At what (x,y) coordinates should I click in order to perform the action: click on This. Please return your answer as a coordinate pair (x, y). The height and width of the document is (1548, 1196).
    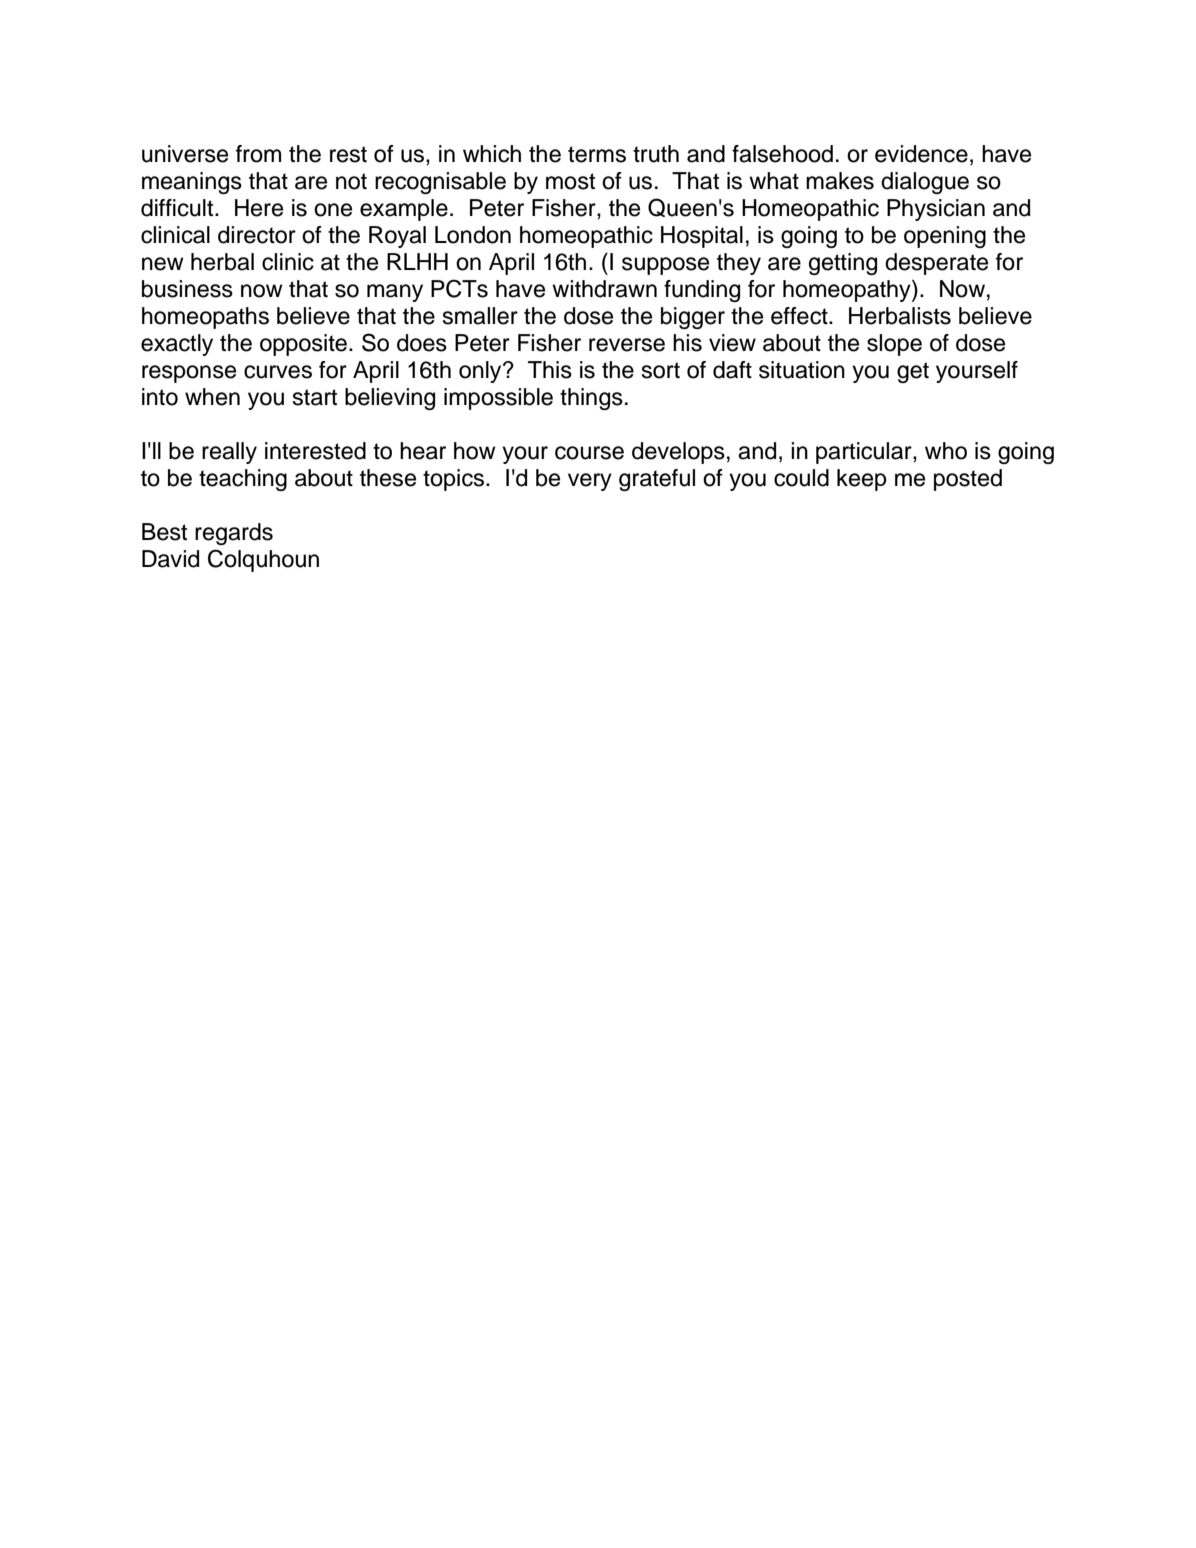
    Looking at the image, I should click on (550, 370).
